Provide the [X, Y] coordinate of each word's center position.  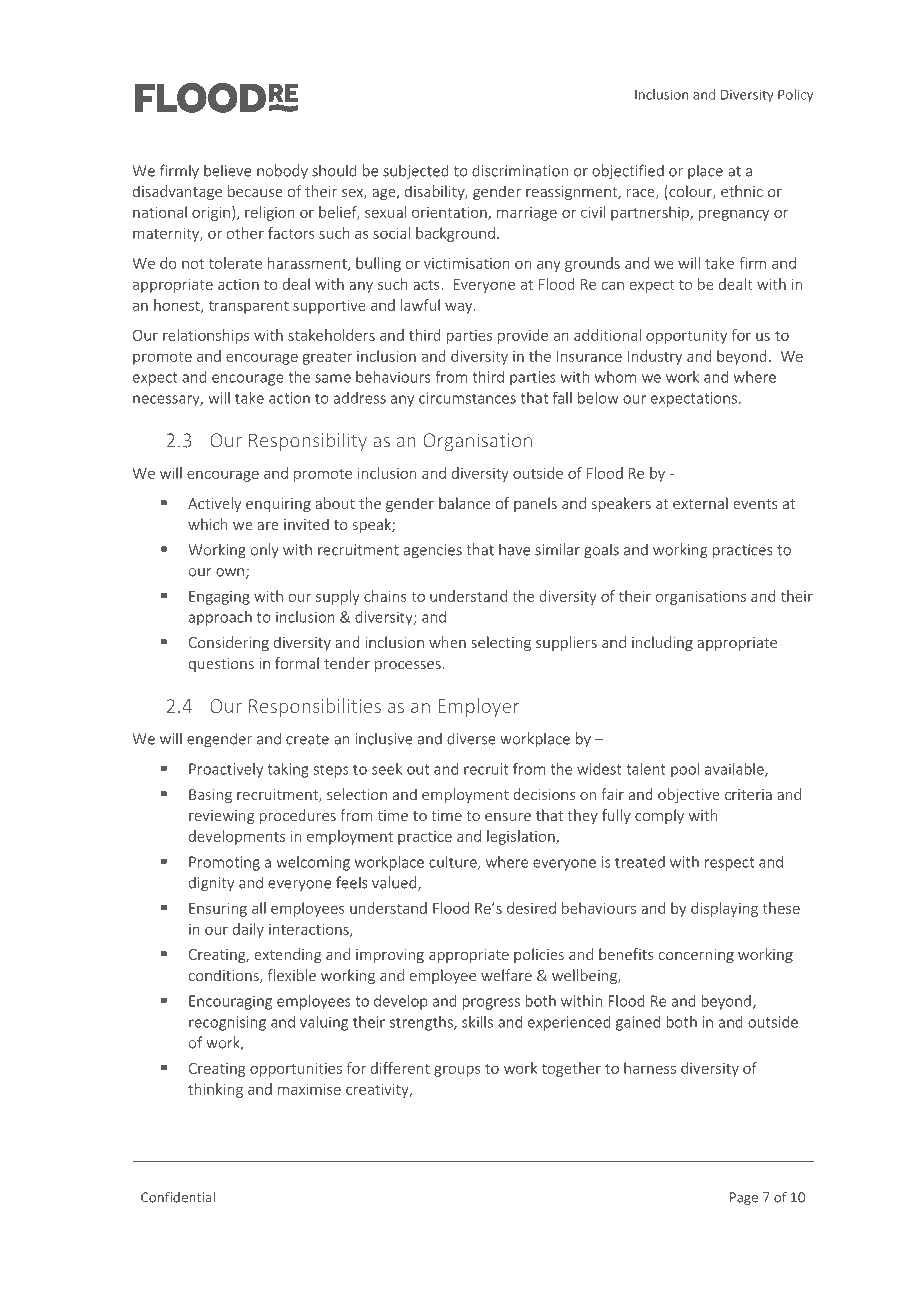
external [700, 503]
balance [464, 503]
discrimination [520, 170]
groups [457, 1071]
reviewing [221, 817]
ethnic [742, 191]
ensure [508, 817]
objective [689, 795]
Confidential [178, 1197]
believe [227, 170]
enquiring [278, 505]
